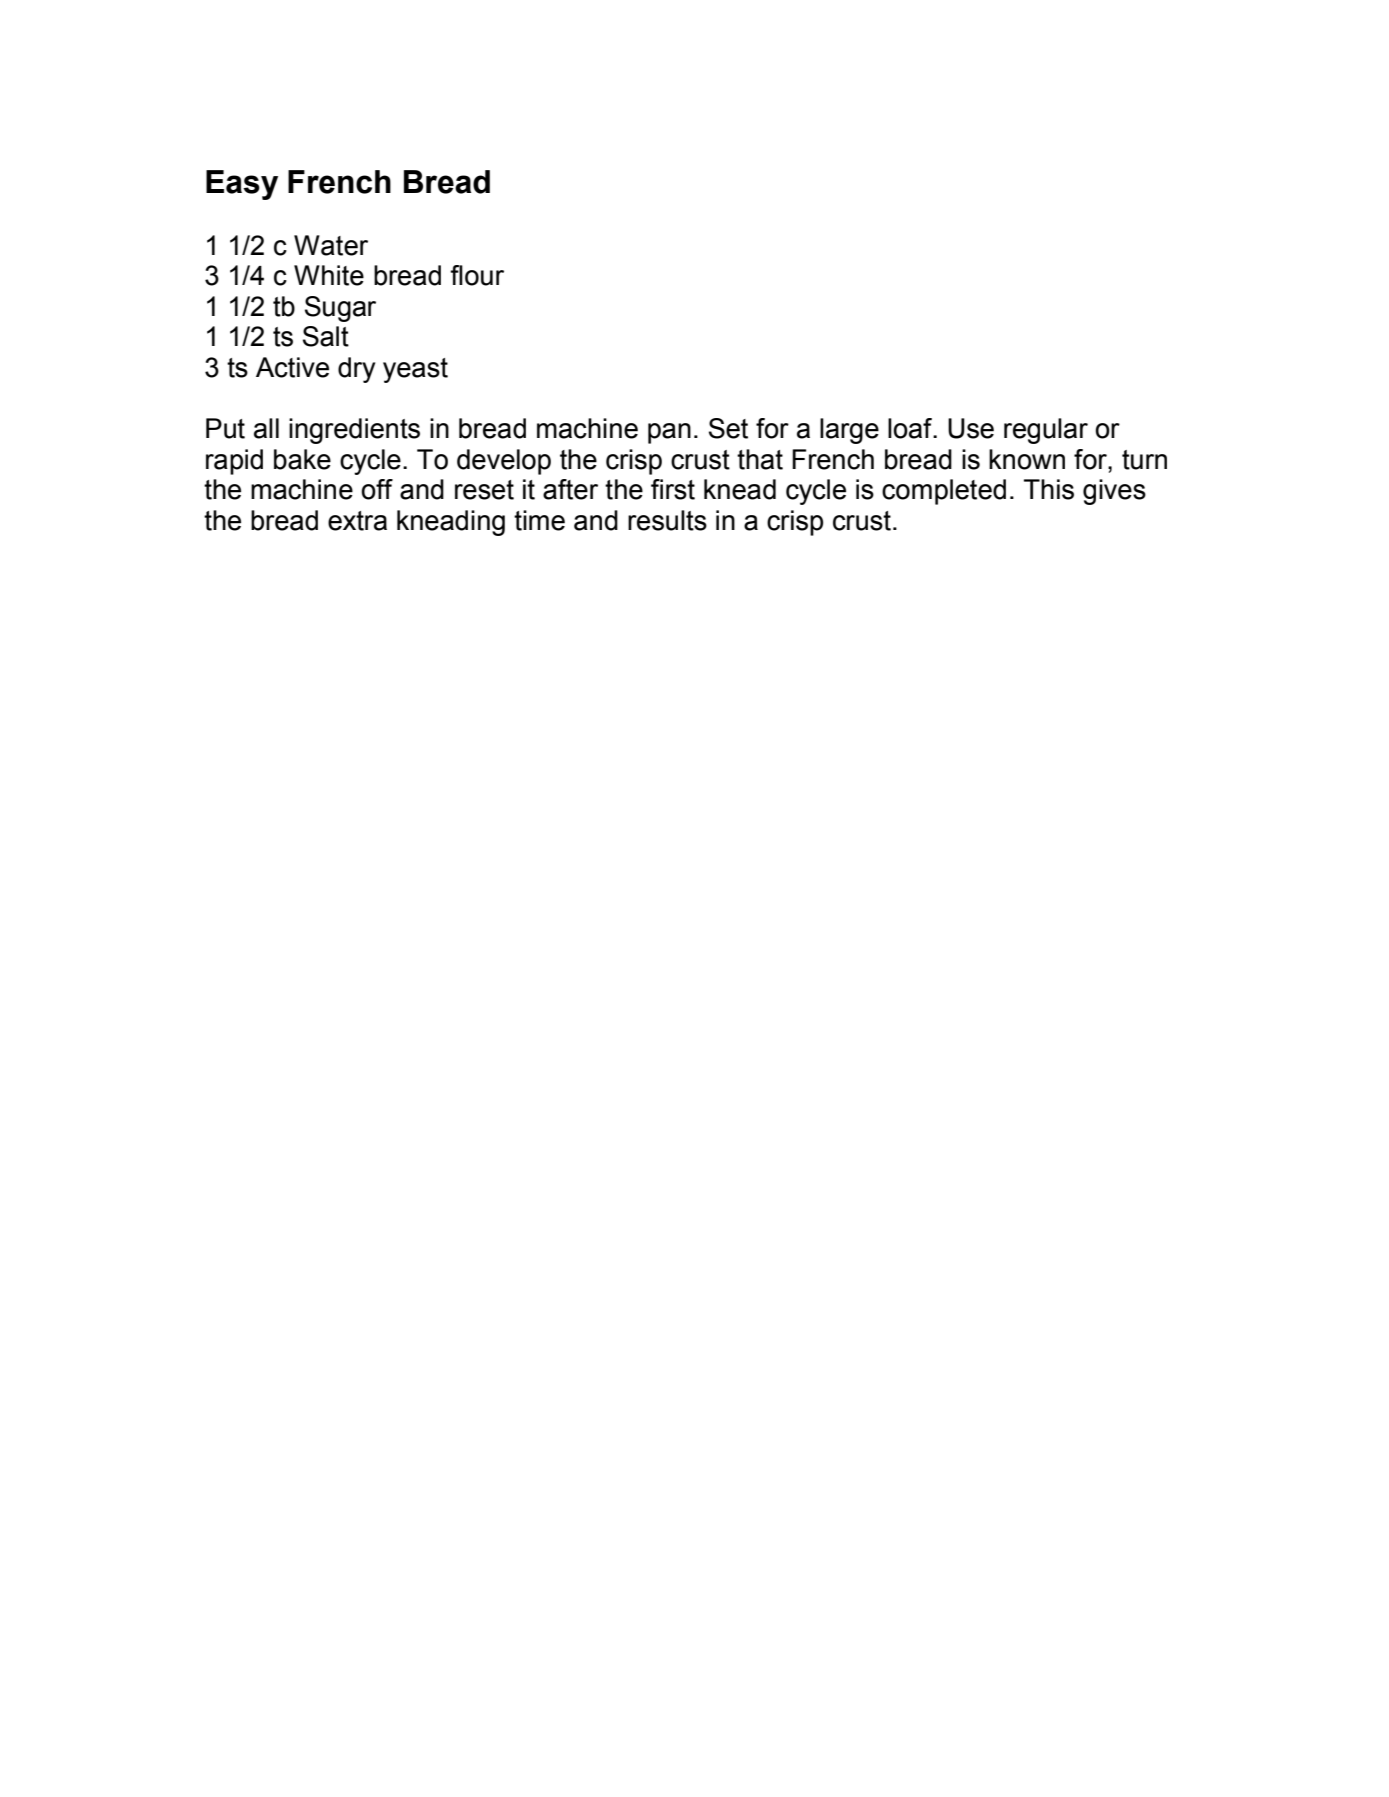  Describe the element at coordinates (242, 185) in the screenshot. I see `Easy` at that location.
